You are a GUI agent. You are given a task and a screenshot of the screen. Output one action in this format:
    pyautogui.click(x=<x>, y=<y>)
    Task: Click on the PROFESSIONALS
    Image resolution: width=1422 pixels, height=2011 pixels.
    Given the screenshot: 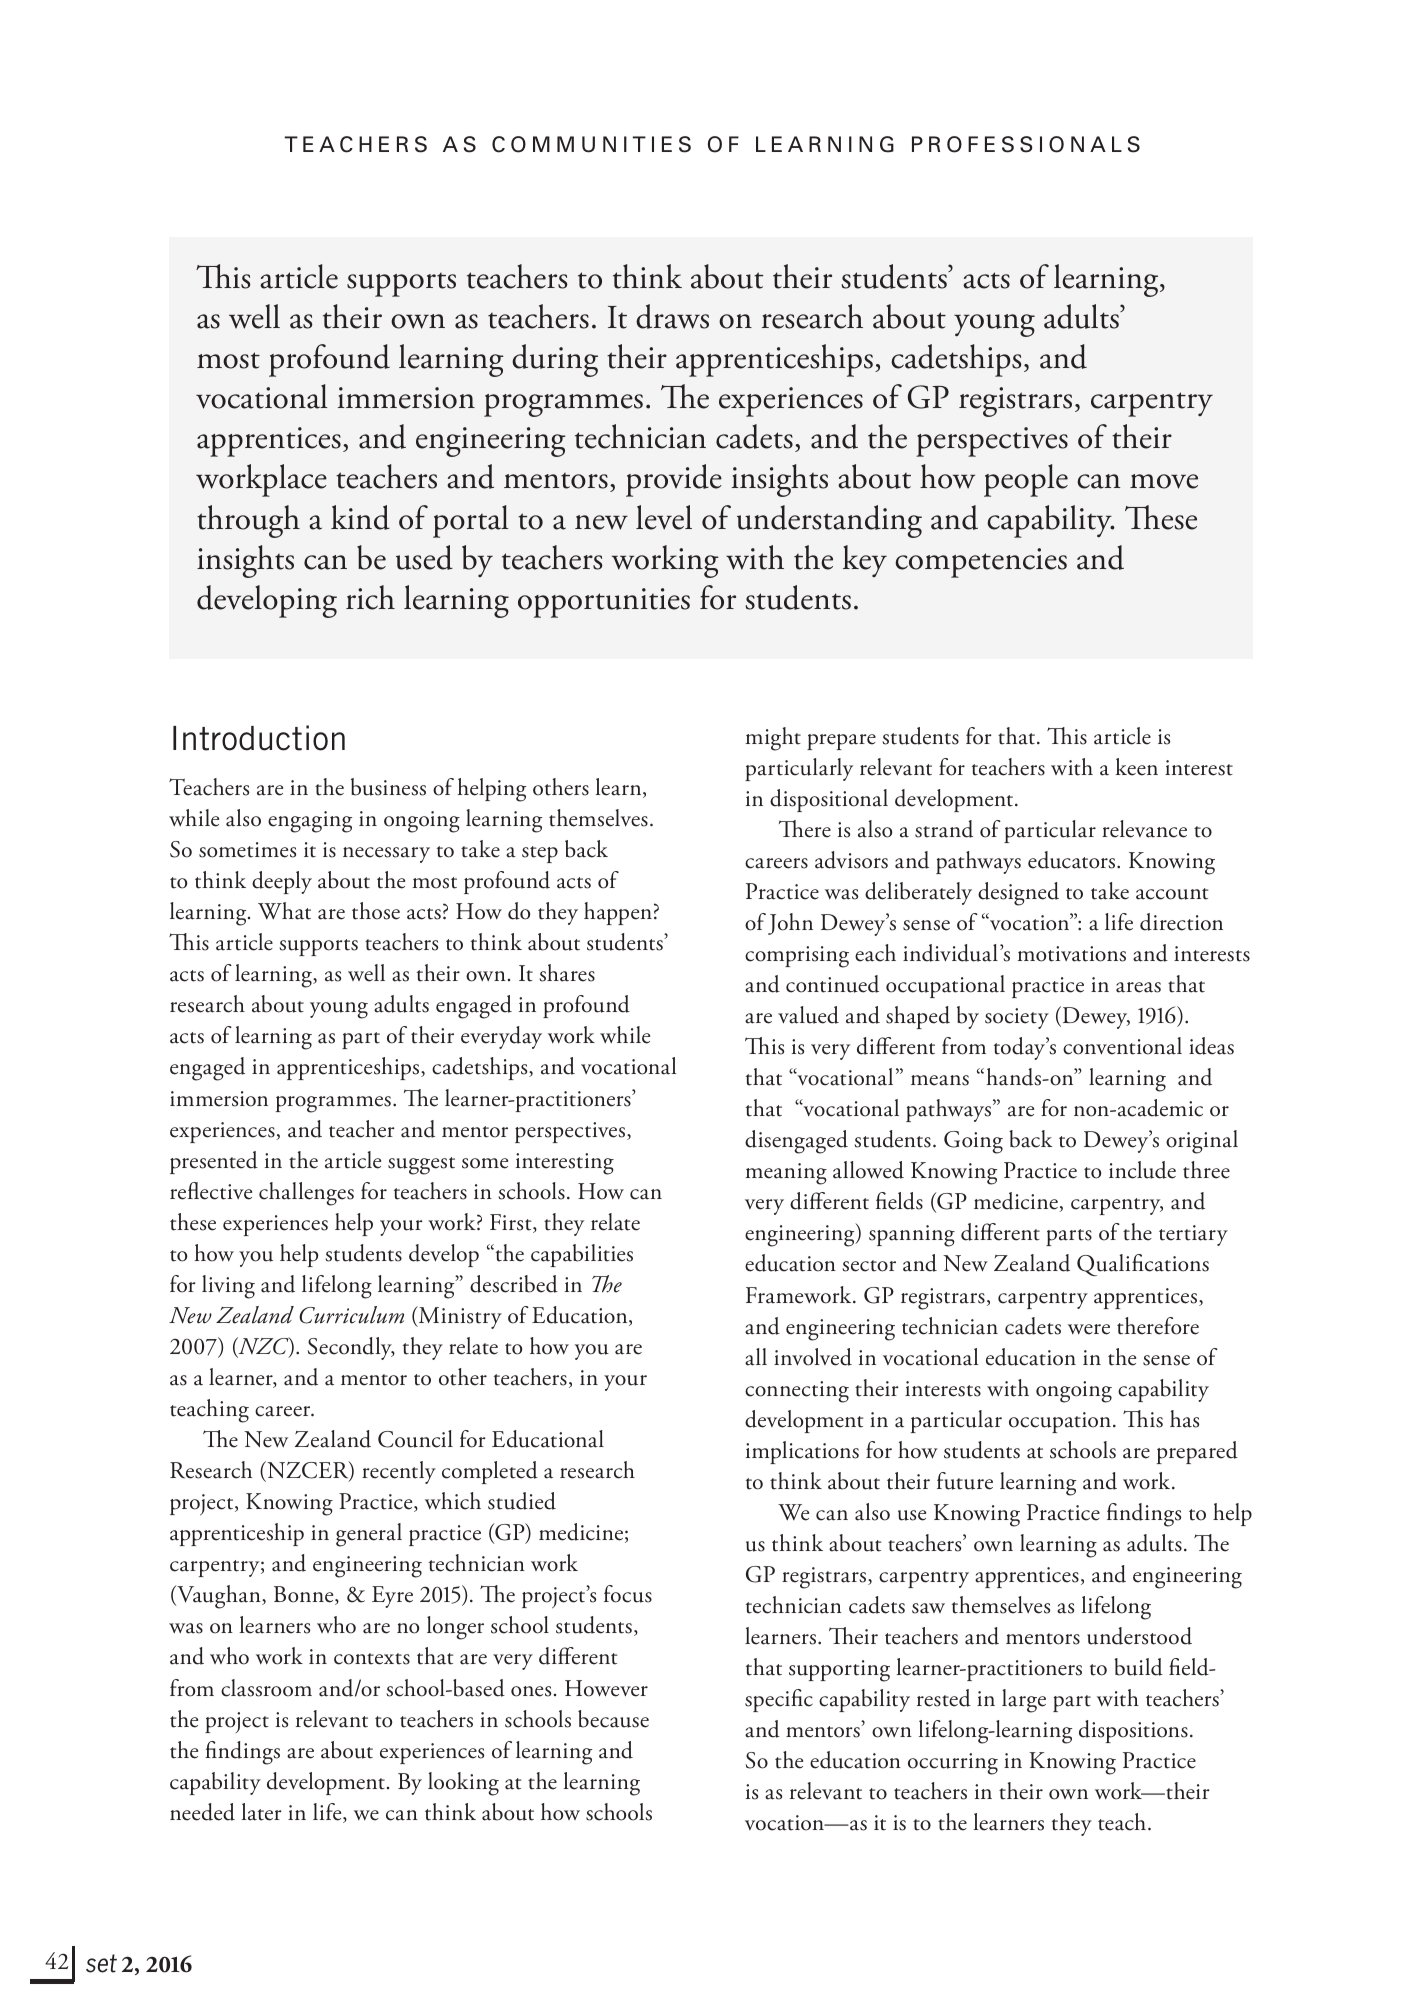 What is the action you would take?
    pyautogui.click(x=1026, y=144)
